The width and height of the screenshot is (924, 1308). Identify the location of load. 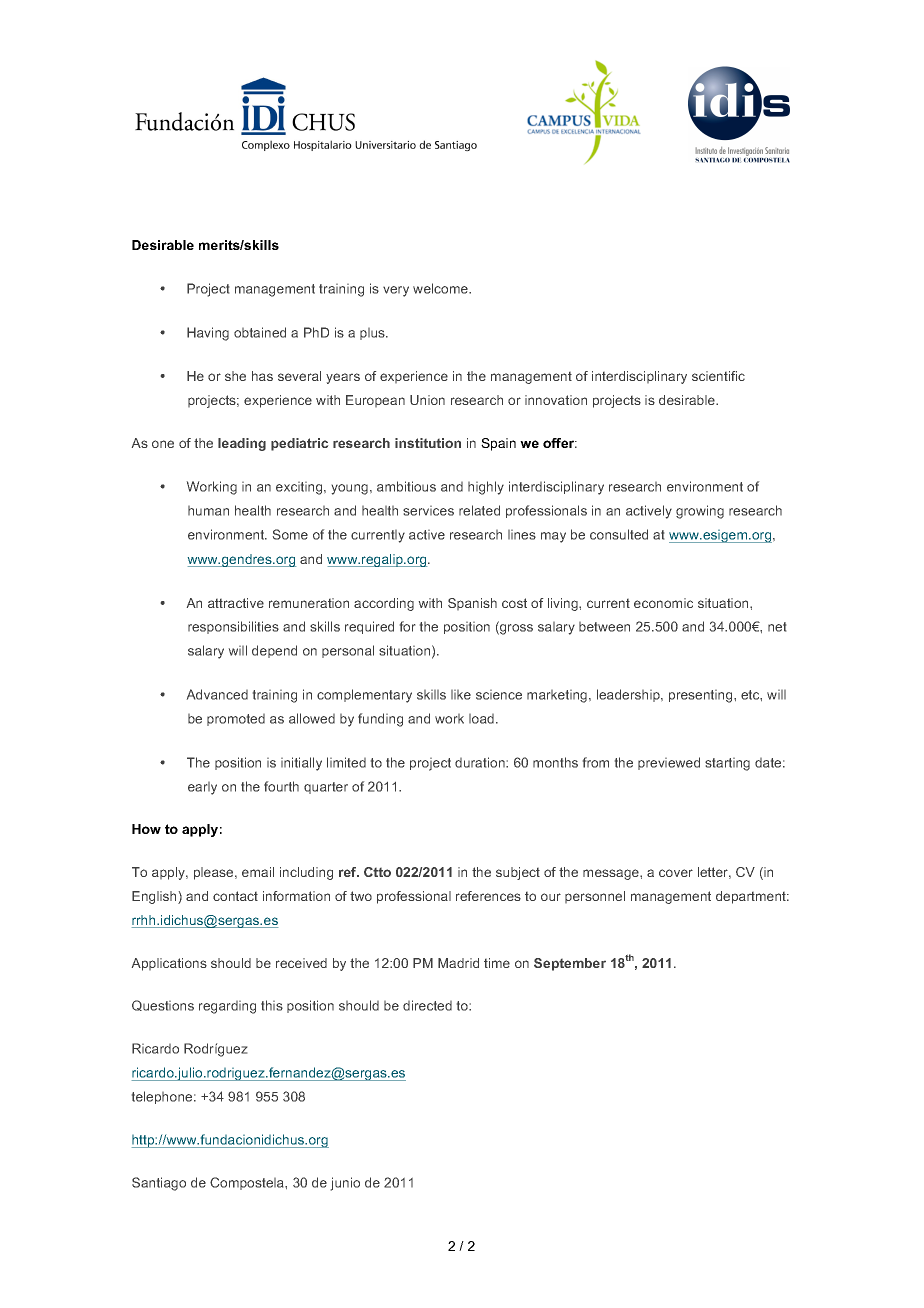
(483, 719).
